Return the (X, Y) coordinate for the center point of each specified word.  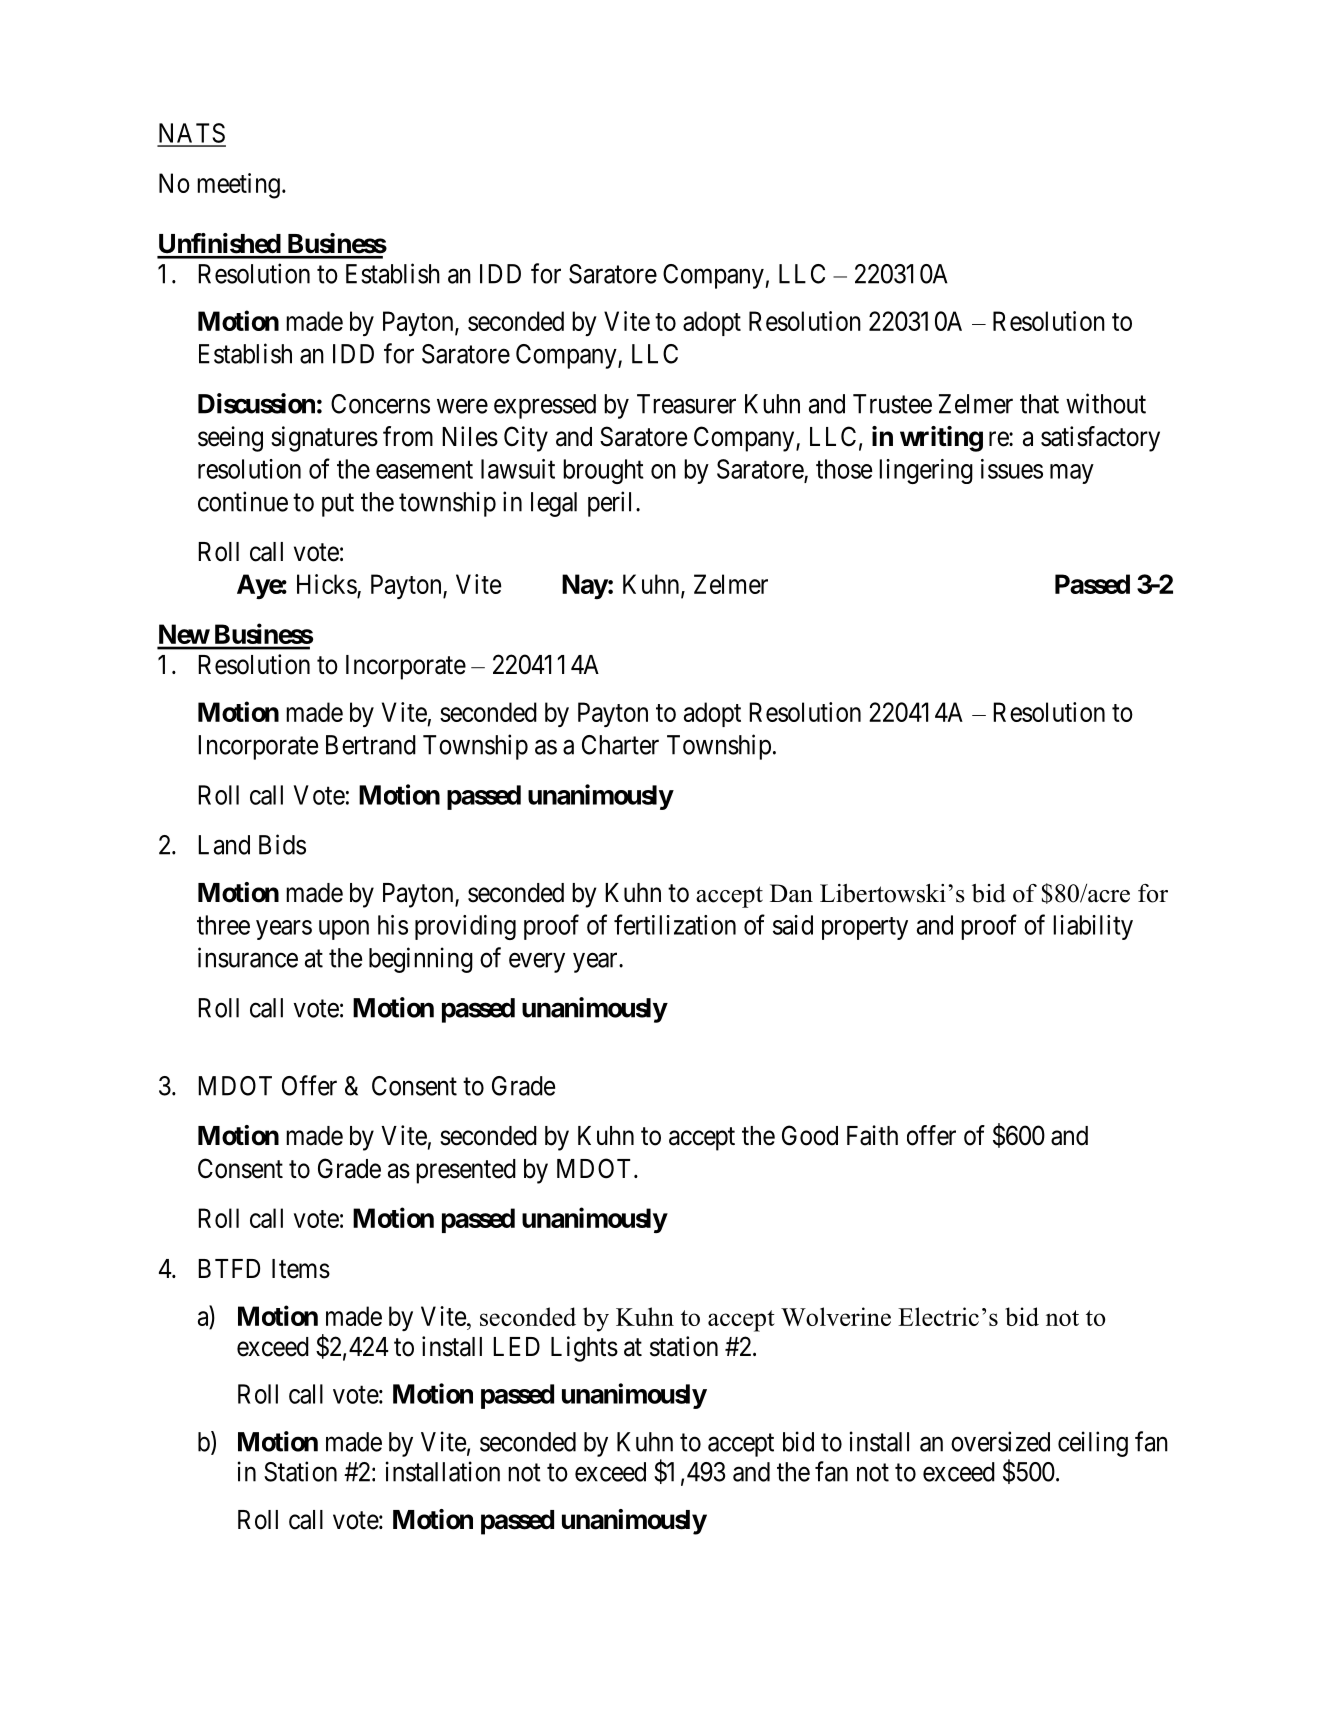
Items (301, 1269)
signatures (324, 439)
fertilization (675, 924)
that (1039, 404)
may (1072, 474)
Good (810, 1135)
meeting (238, 186)
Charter (620, 745)
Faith (872, 1135)
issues (1012, 469)
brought (603, 471)
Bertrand (371, 745)
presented (466, 1171)
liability (1093, 927)
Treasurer (686, 404)
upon (344, 930)
